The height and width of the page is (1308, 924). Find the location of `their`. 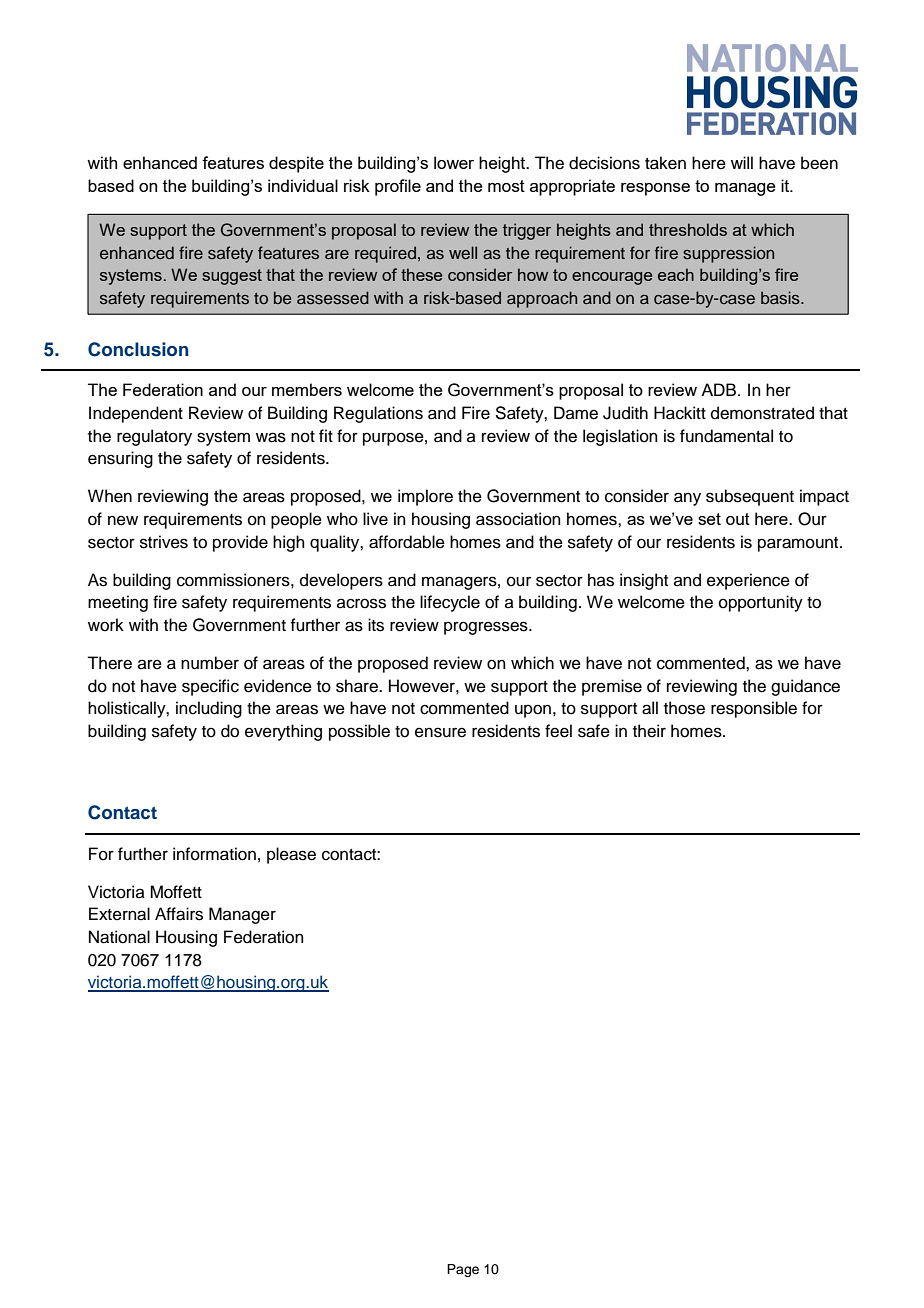

their is located at coordinates (649, 731).
